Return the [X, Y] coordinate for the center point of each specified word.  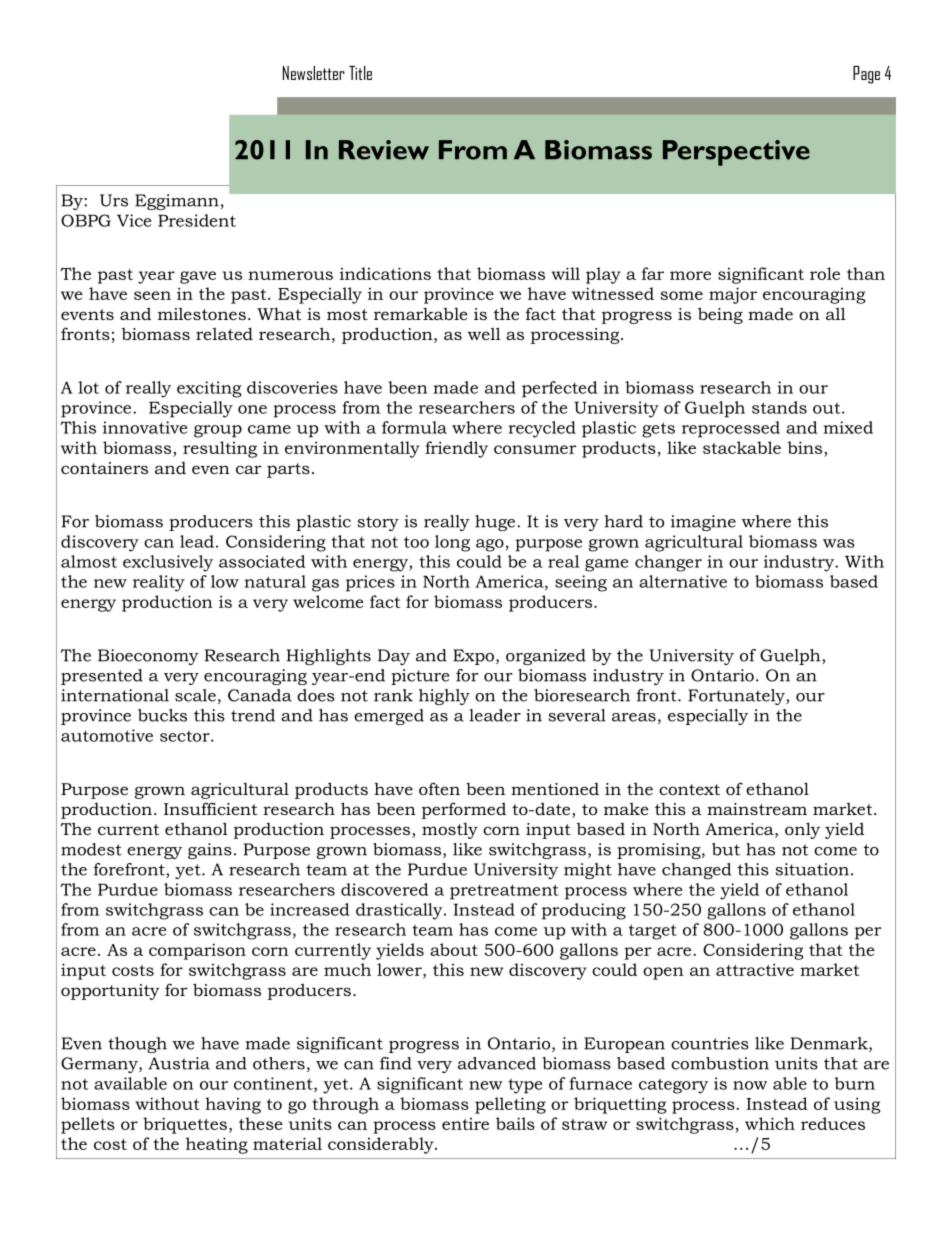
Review [384, 150]
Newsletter [314, 73]
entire [465, 1124]
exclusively [168, 563]
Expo [473, 657]
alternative [683, 581]
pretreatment [504, 892]
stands [779, 407]
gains [210, 851]
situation [812, 869]
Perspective [736, 153]
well [484, 333]
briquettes [185, 1125]
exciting [209, 389]
